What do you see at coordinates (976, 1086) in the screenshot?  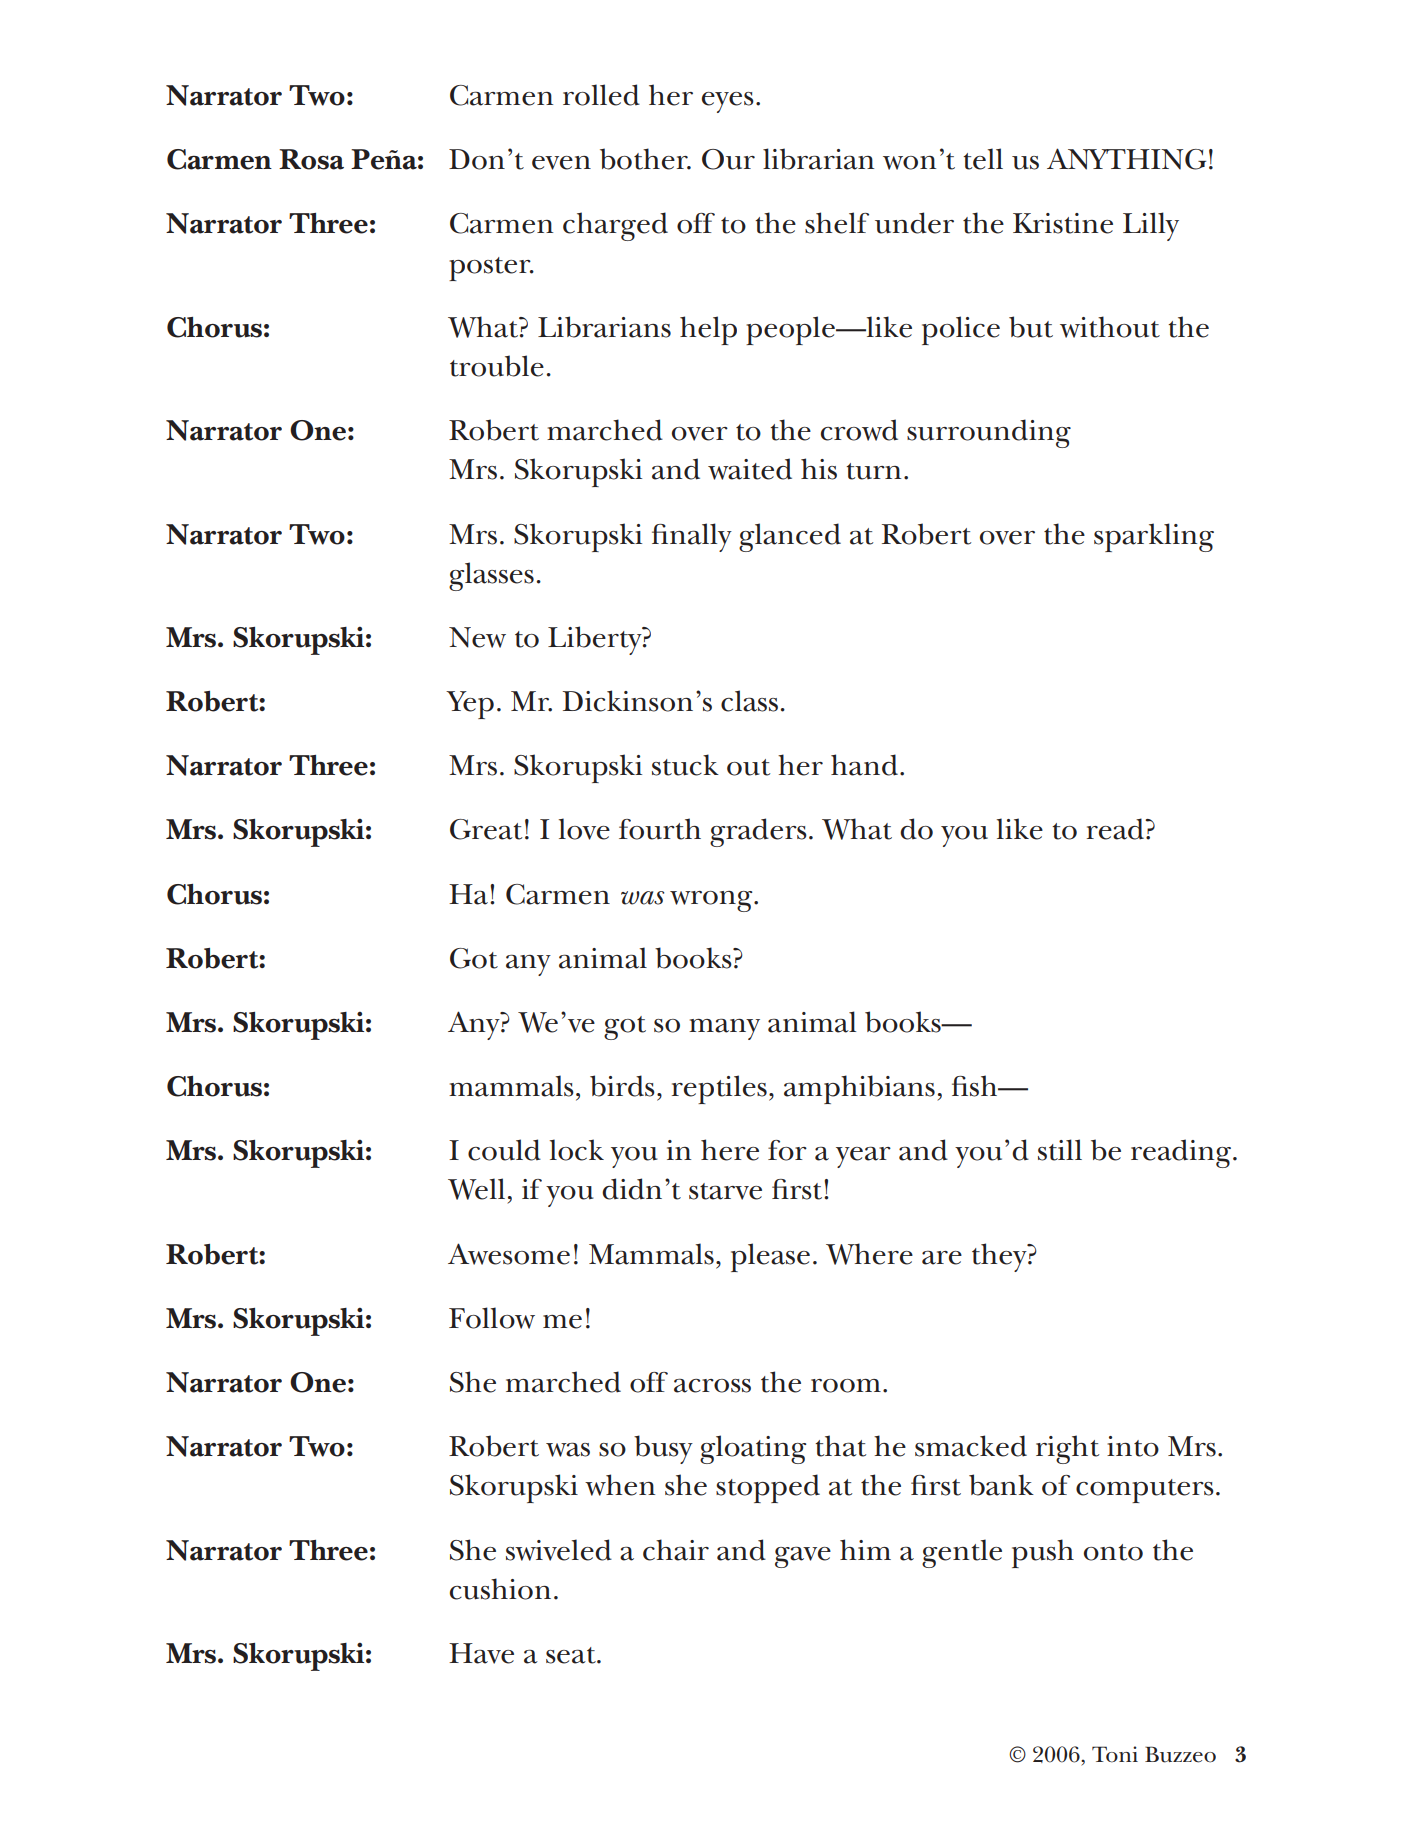 I see `fish` at bounding box center [976, 1086].
